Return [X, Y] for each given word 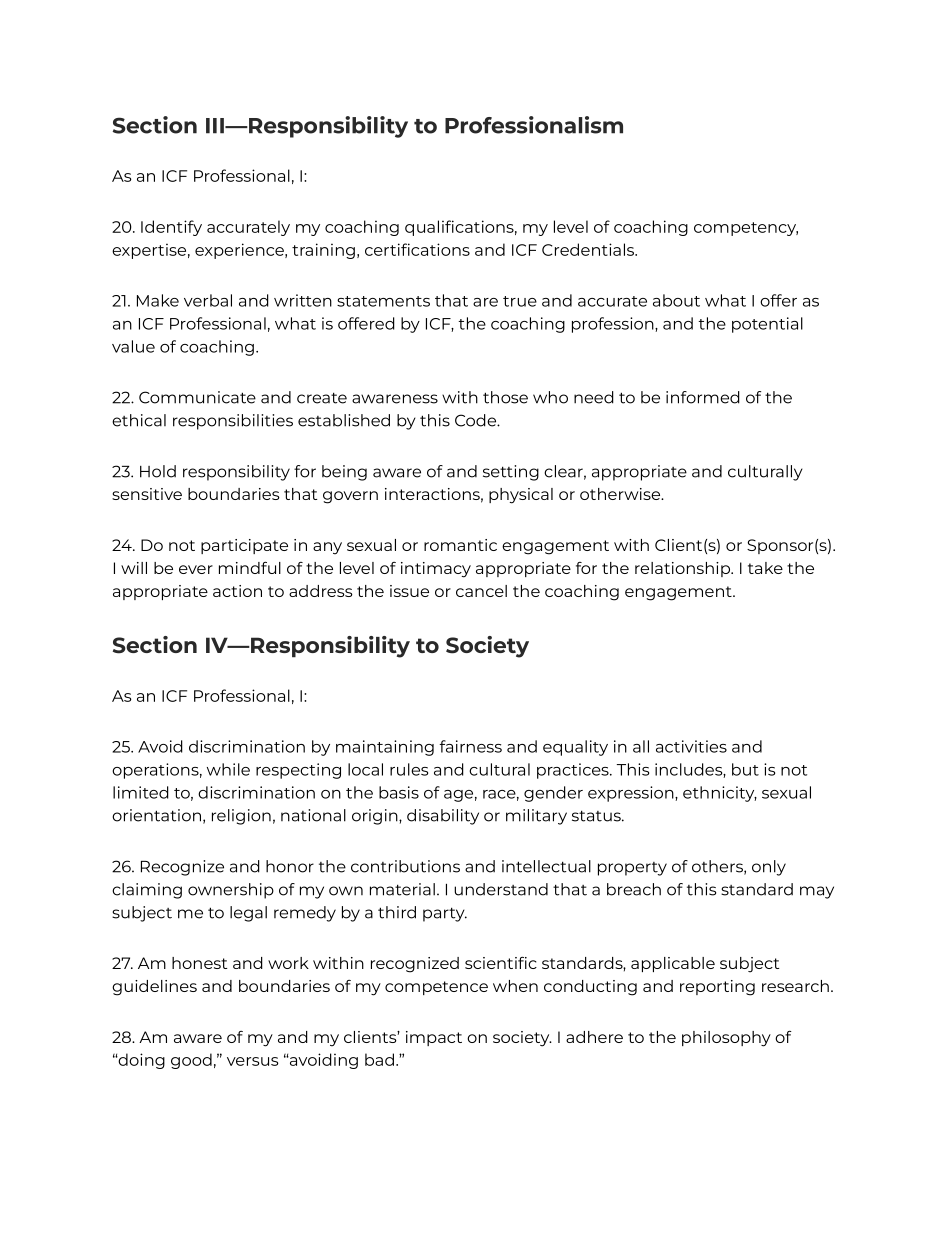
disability [443, 817]
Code [476, 420]
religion [241, 817]
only [769, 868]
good [191, 1061]
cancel [481, 591]
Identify [171, 228]
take [765, 568]
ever [196, 569]
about [676, 300]
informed [703, 397]
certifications [417, 249]
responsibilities [233, 422]
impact [434, 1038]
